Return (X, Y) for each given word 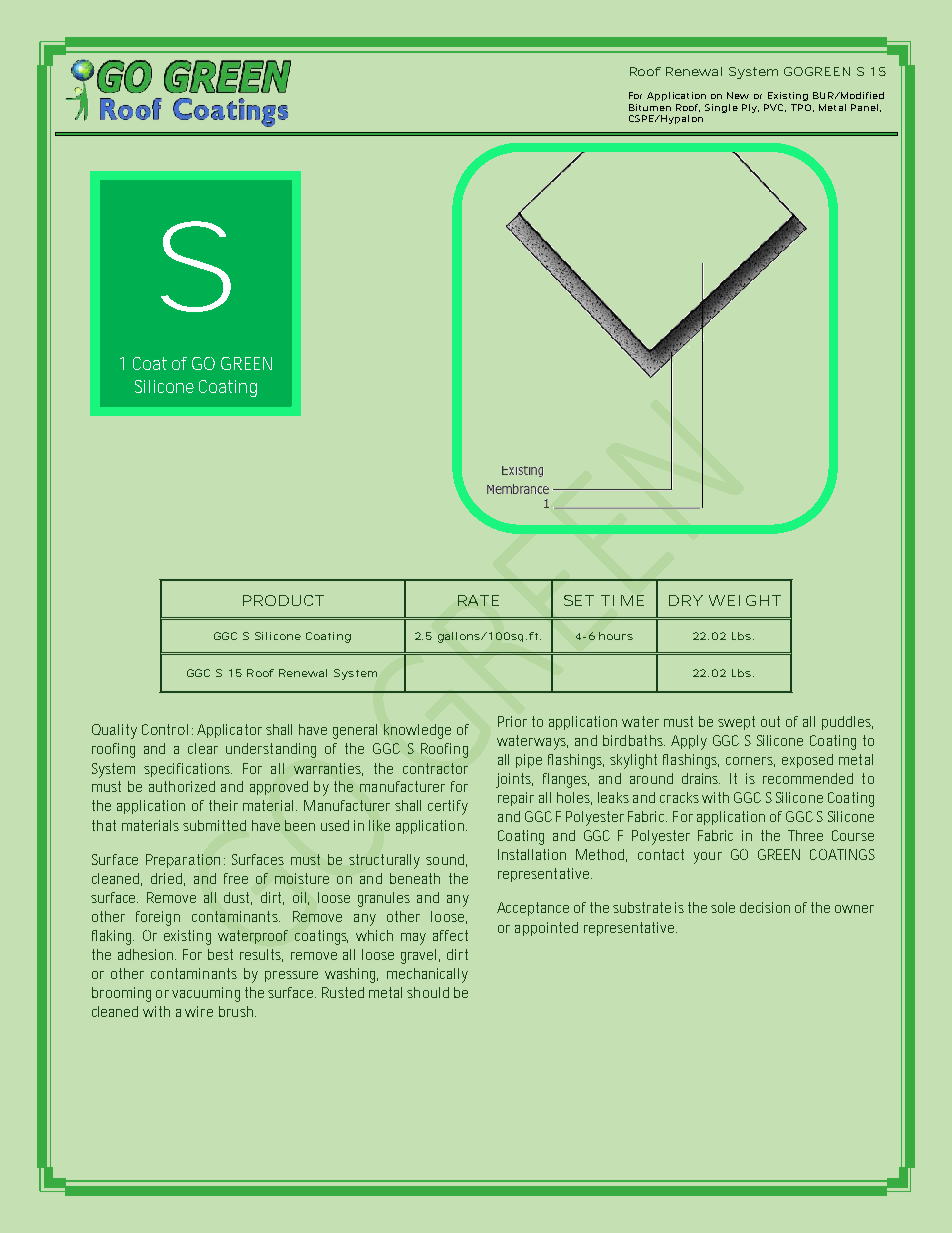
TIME (622, 600)
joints (514, 780)
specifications (188, 770)
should (428, 992)
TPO (801, 107)
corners (750, 762)
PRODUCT (283, 600)
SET (579, 600)
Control (165, 729)
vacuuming (206, 994)
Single (721, 108)
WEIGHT (745, 600)
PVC (773, 107)
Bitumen (650, 107)
